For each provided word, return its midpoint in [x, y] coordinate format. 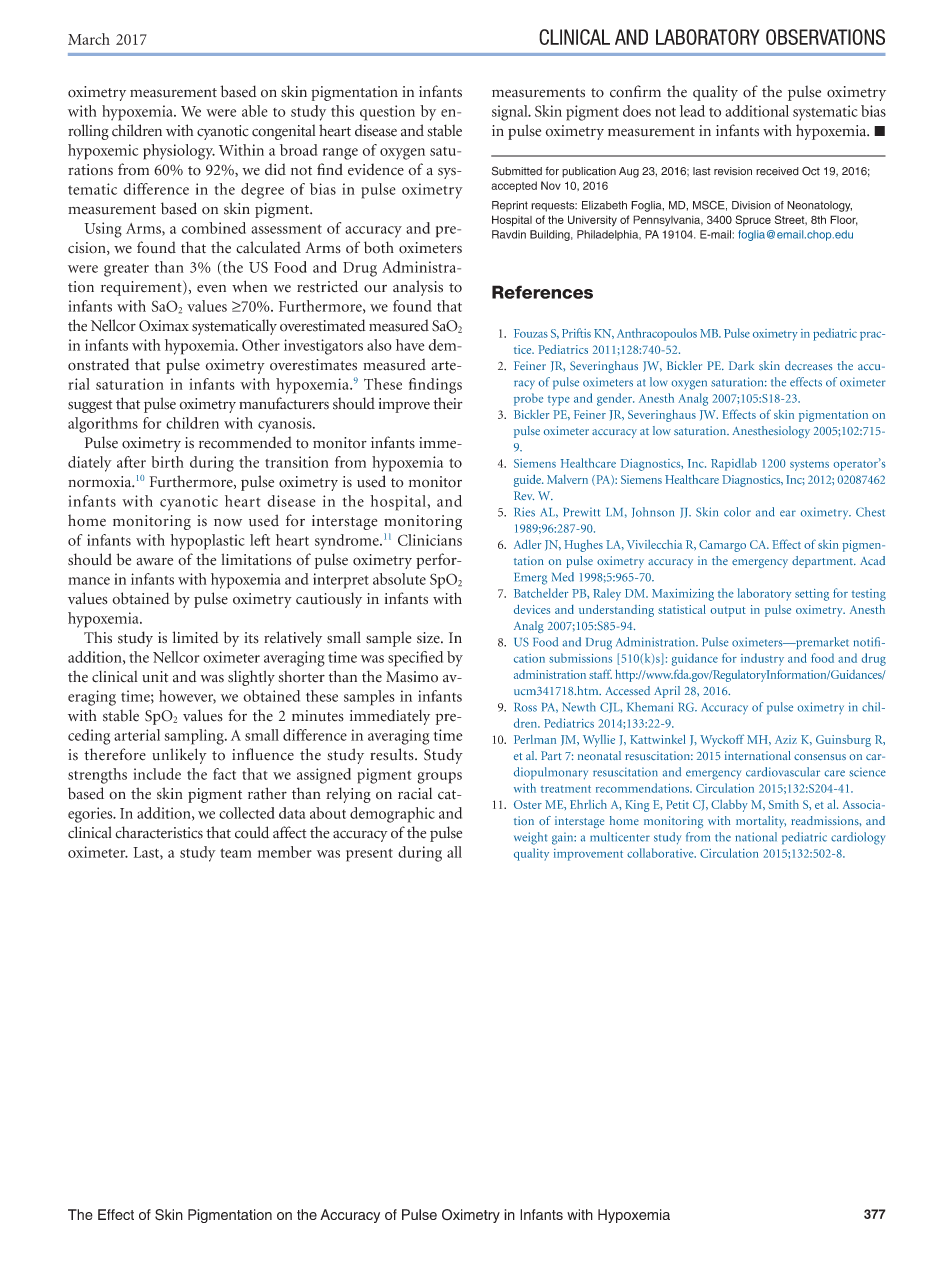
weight [530, 838]
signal [511, 113]
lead [692, 111]
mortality [761, 822]
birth [167, 462]
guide [528, 480]
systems [809, 465]
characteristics [159, 832]
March [89, 39]
